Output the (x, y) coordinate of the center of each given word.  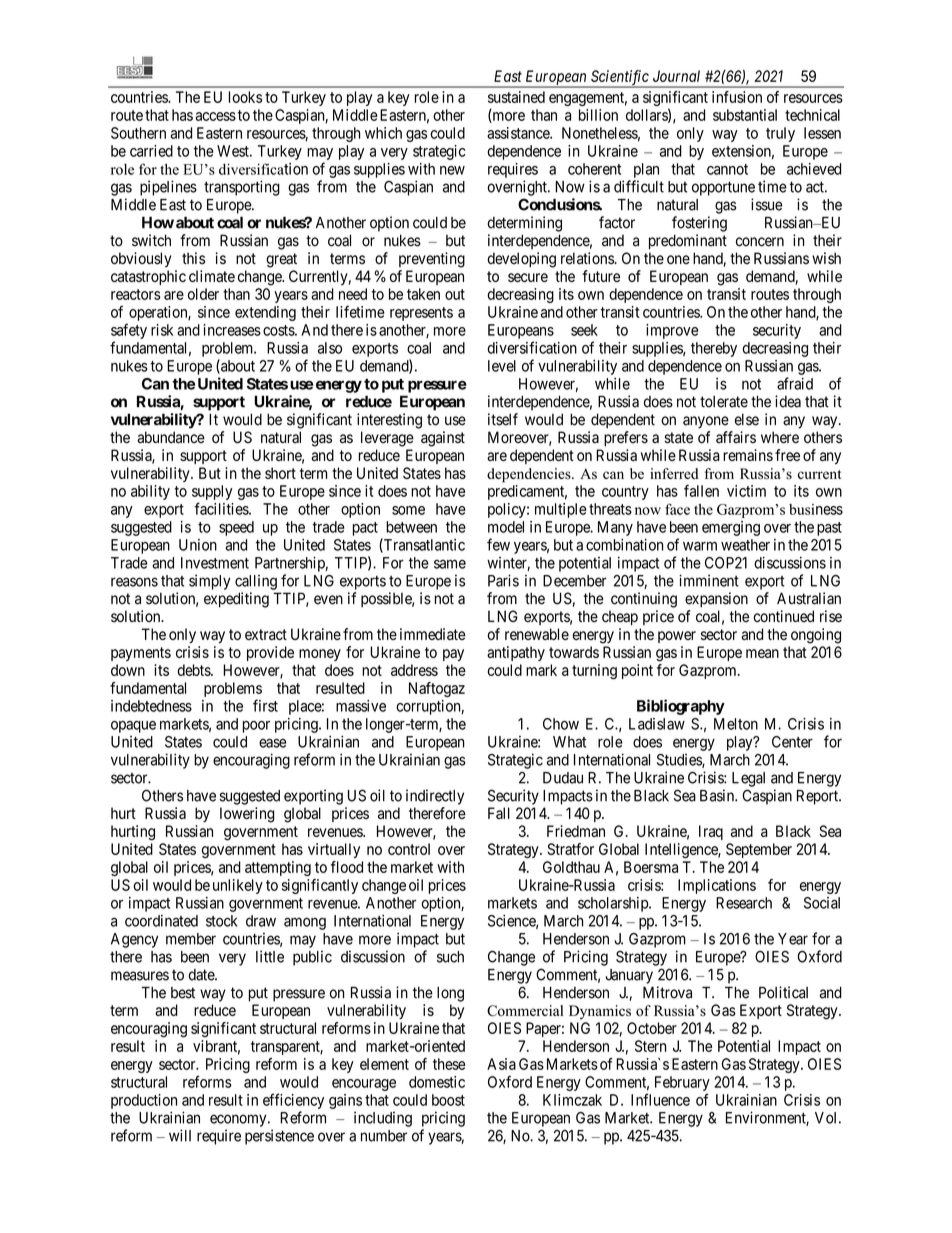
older (203, 294)
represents (421, 314)
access (215, 116)
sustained (516, 97)
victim (746, 491)
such (450, 957)
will (180, 1135)
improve (672, 331)
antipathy (516, 653)
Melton (736, 724)
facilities (222, 508)
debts (194, 670)
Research (744, 903)
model (506, 527)
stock (221, 921)
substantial (745, 115)
